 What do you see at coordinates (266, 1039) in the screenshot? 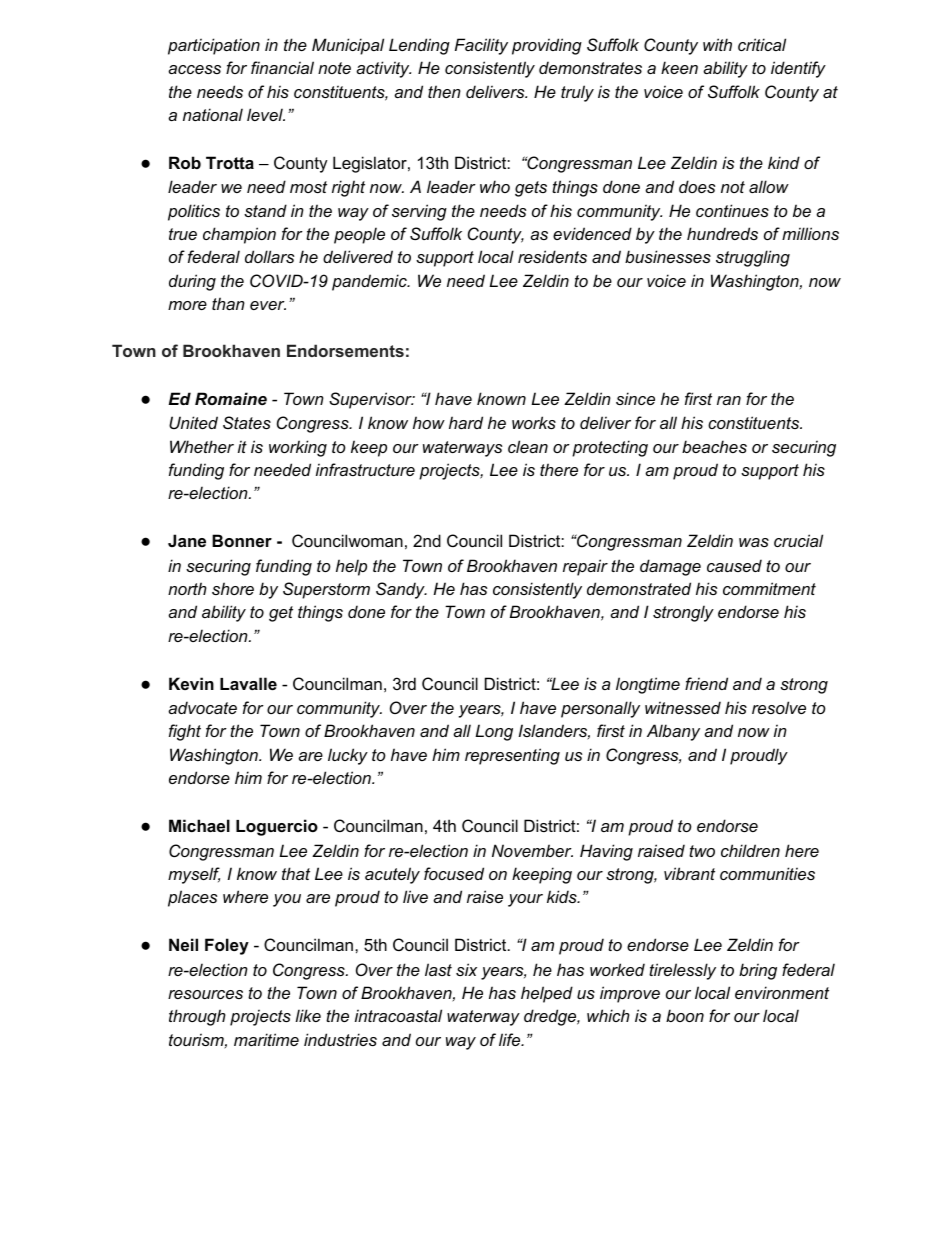
I see `maritime` at bounding box center [266, 1039].
